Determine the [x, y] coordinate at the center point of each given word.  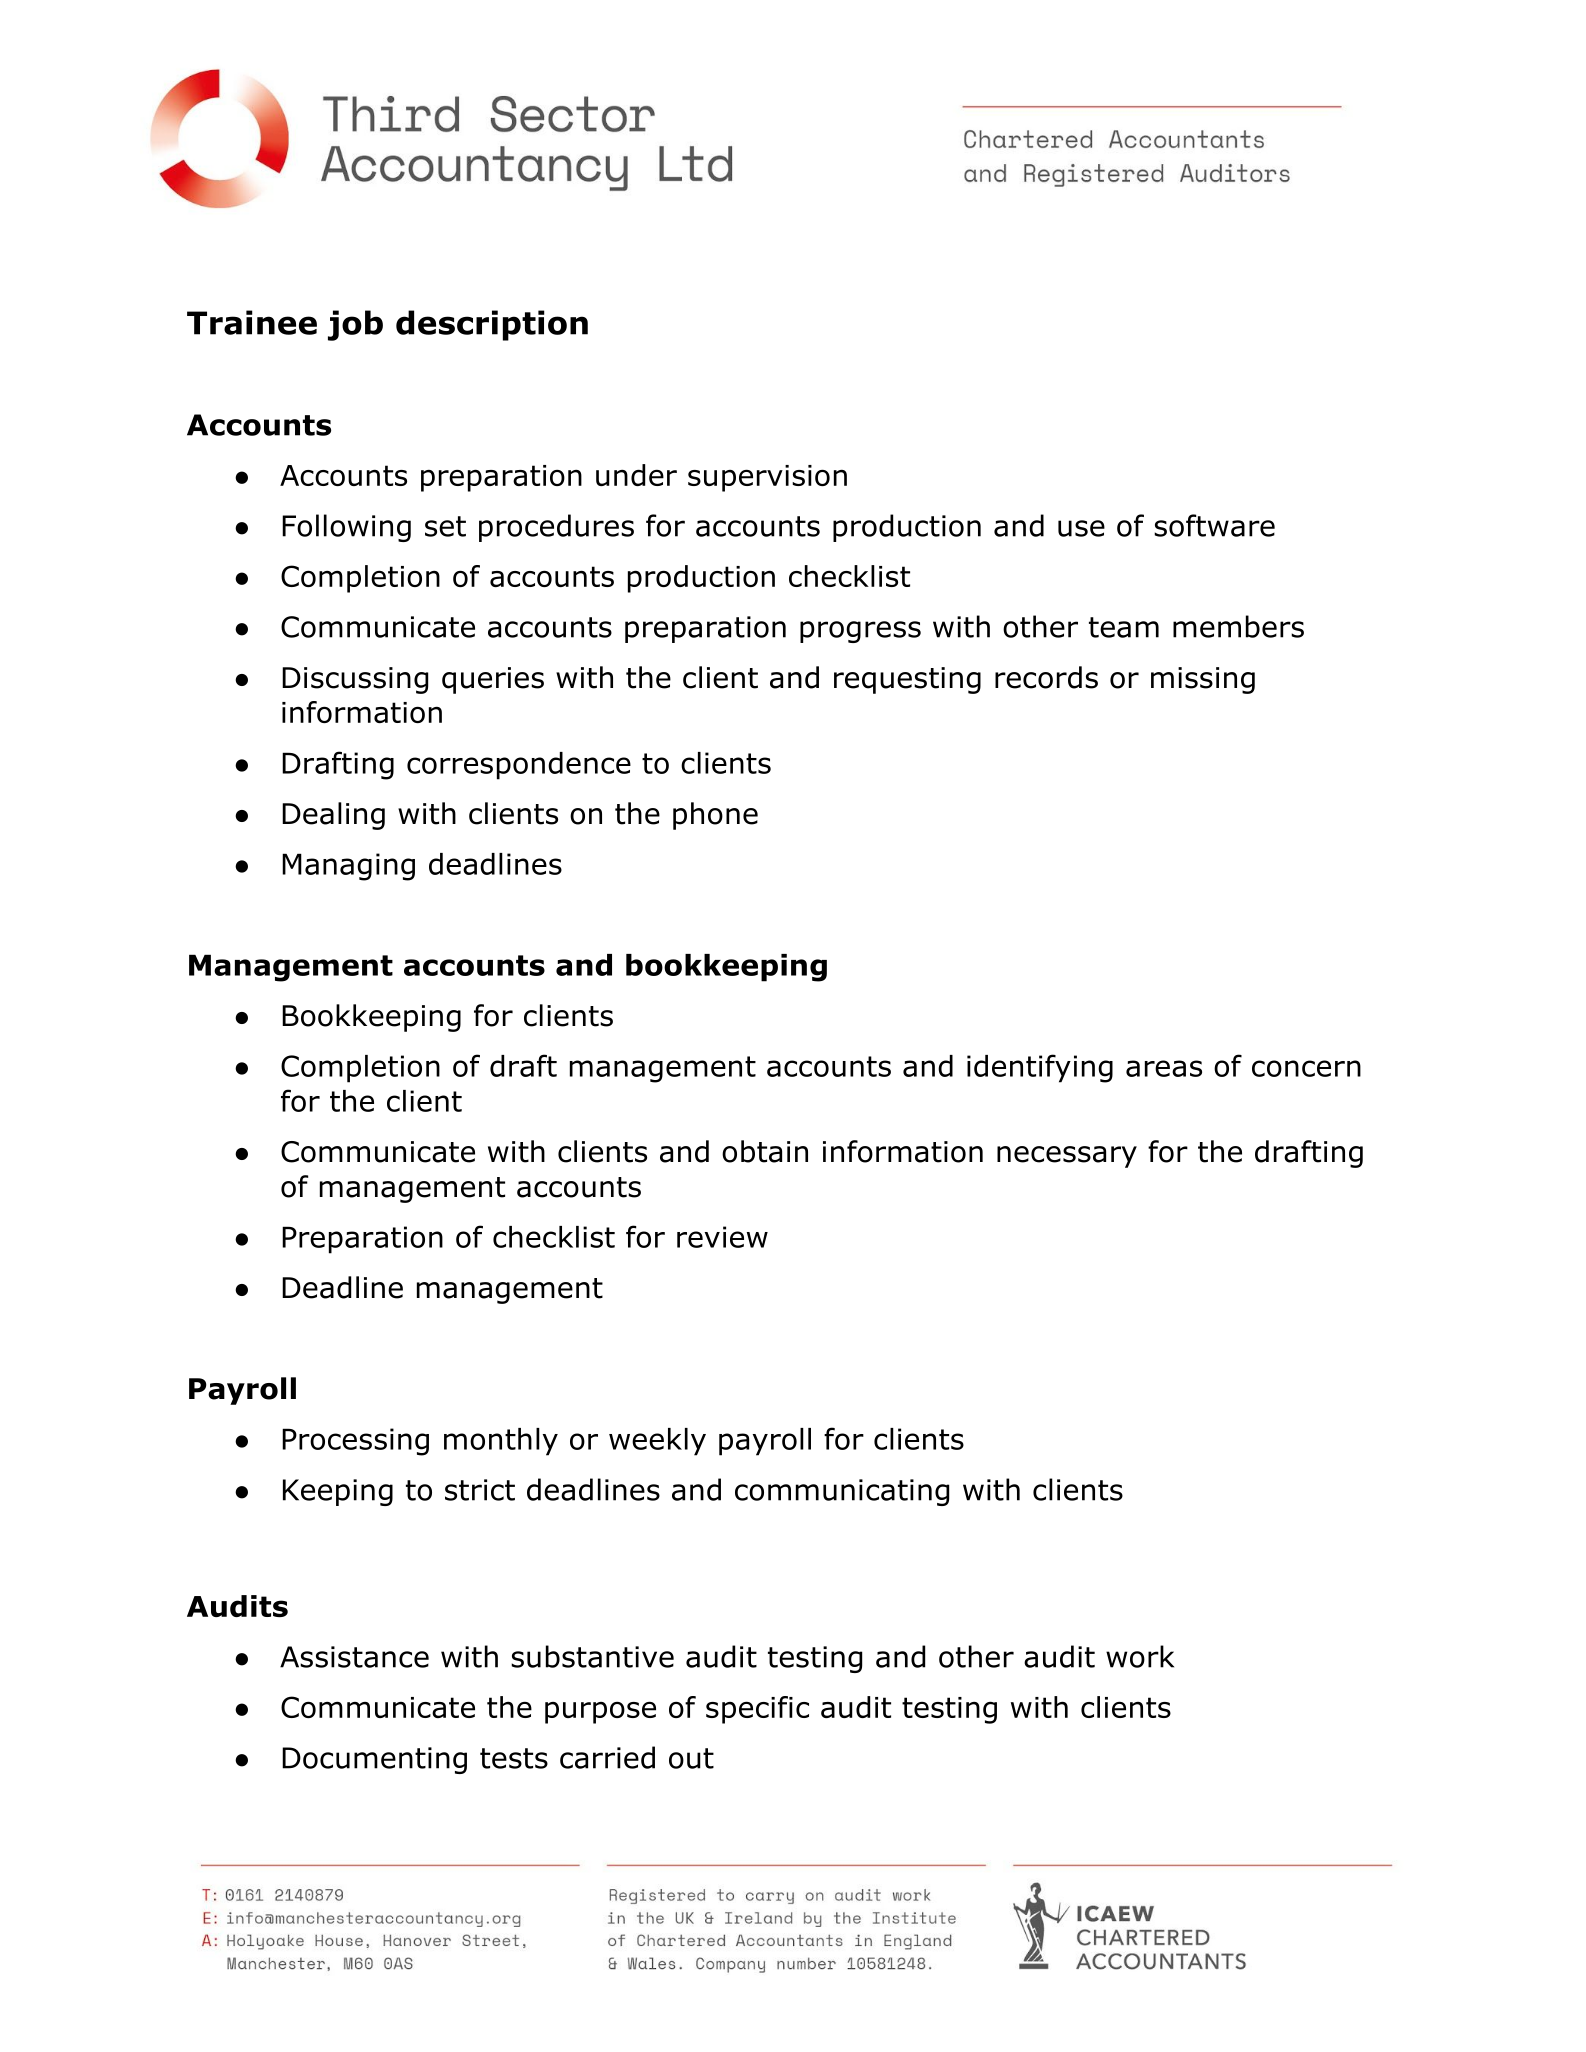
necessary [1067, 1157]
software [1214, 525]
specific [757, 1710]
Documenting [374, 1760]
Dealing [333, 816]
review [722, 1237]
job [355, 325]
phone [715, 816]
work [1140, 1656]
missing [1203, 680]
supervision [767, 478]
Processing [355, 1442]
